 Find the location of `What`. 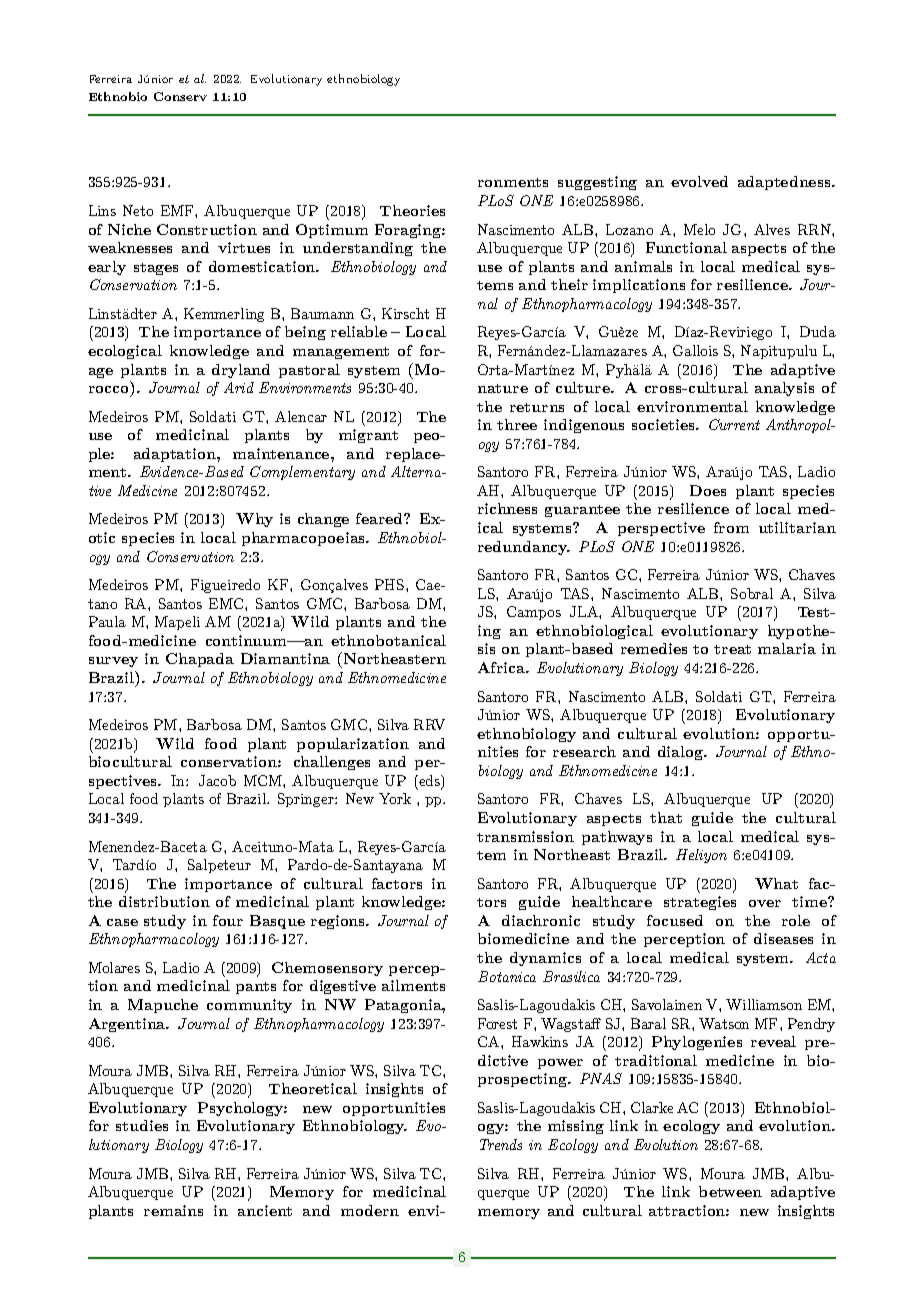

What is located at coordinates (776, 883).
